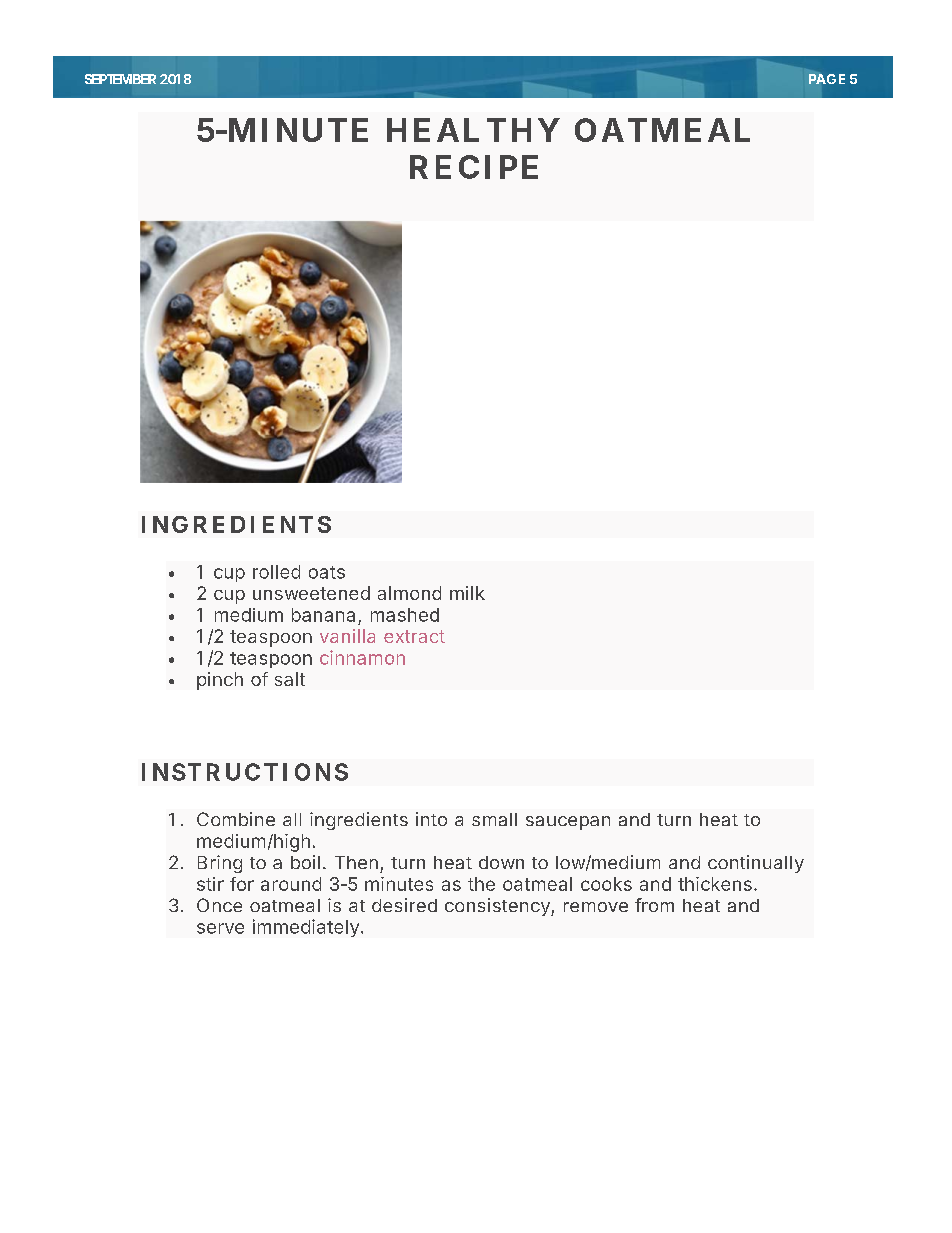 Image resolution: width=952 pixels, height=1233 pixels. I want to click on HEALTHY, so click(473, 130).
